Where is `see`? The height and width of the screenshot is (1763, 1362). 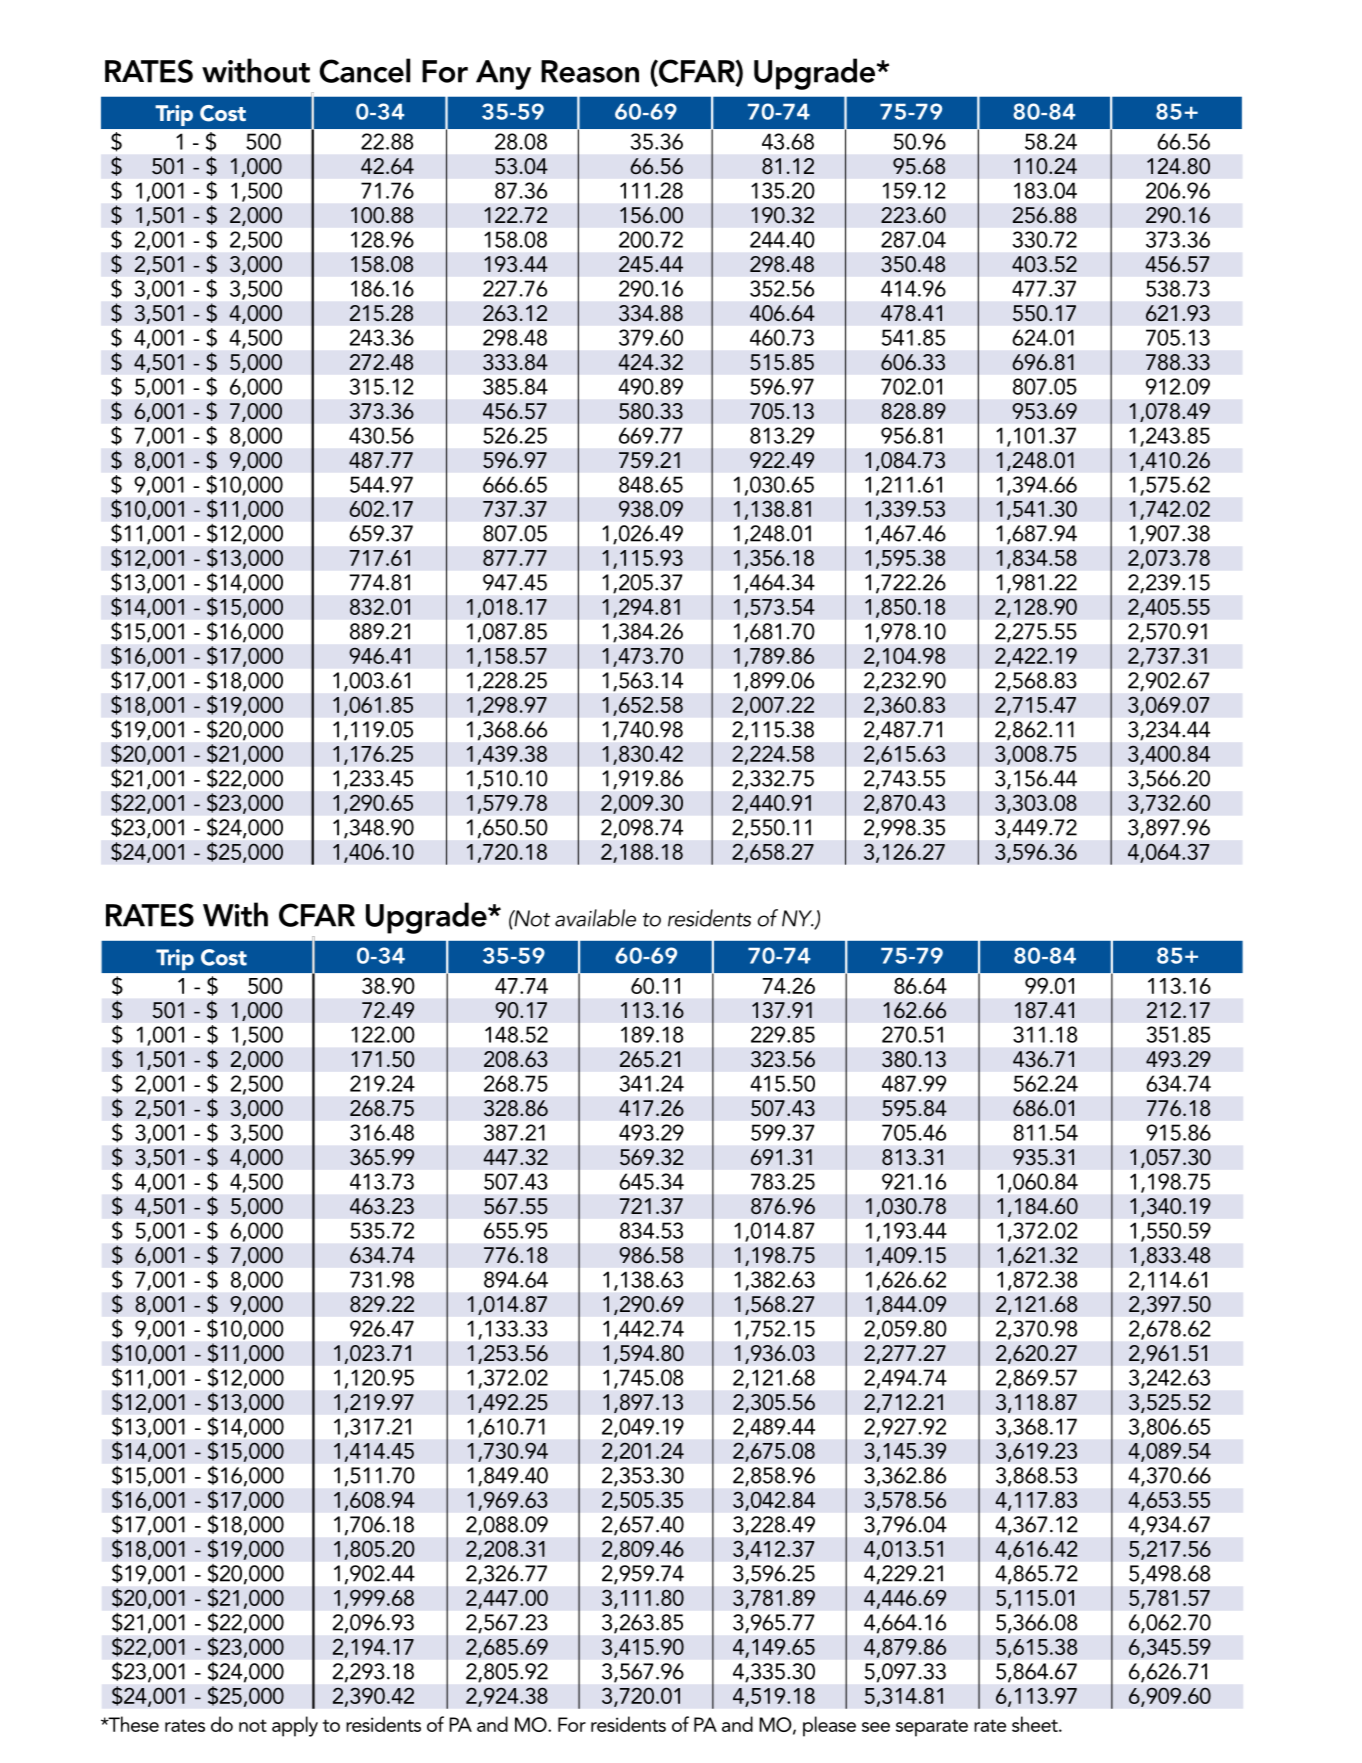
see is located at coordinates (876, 1727).
